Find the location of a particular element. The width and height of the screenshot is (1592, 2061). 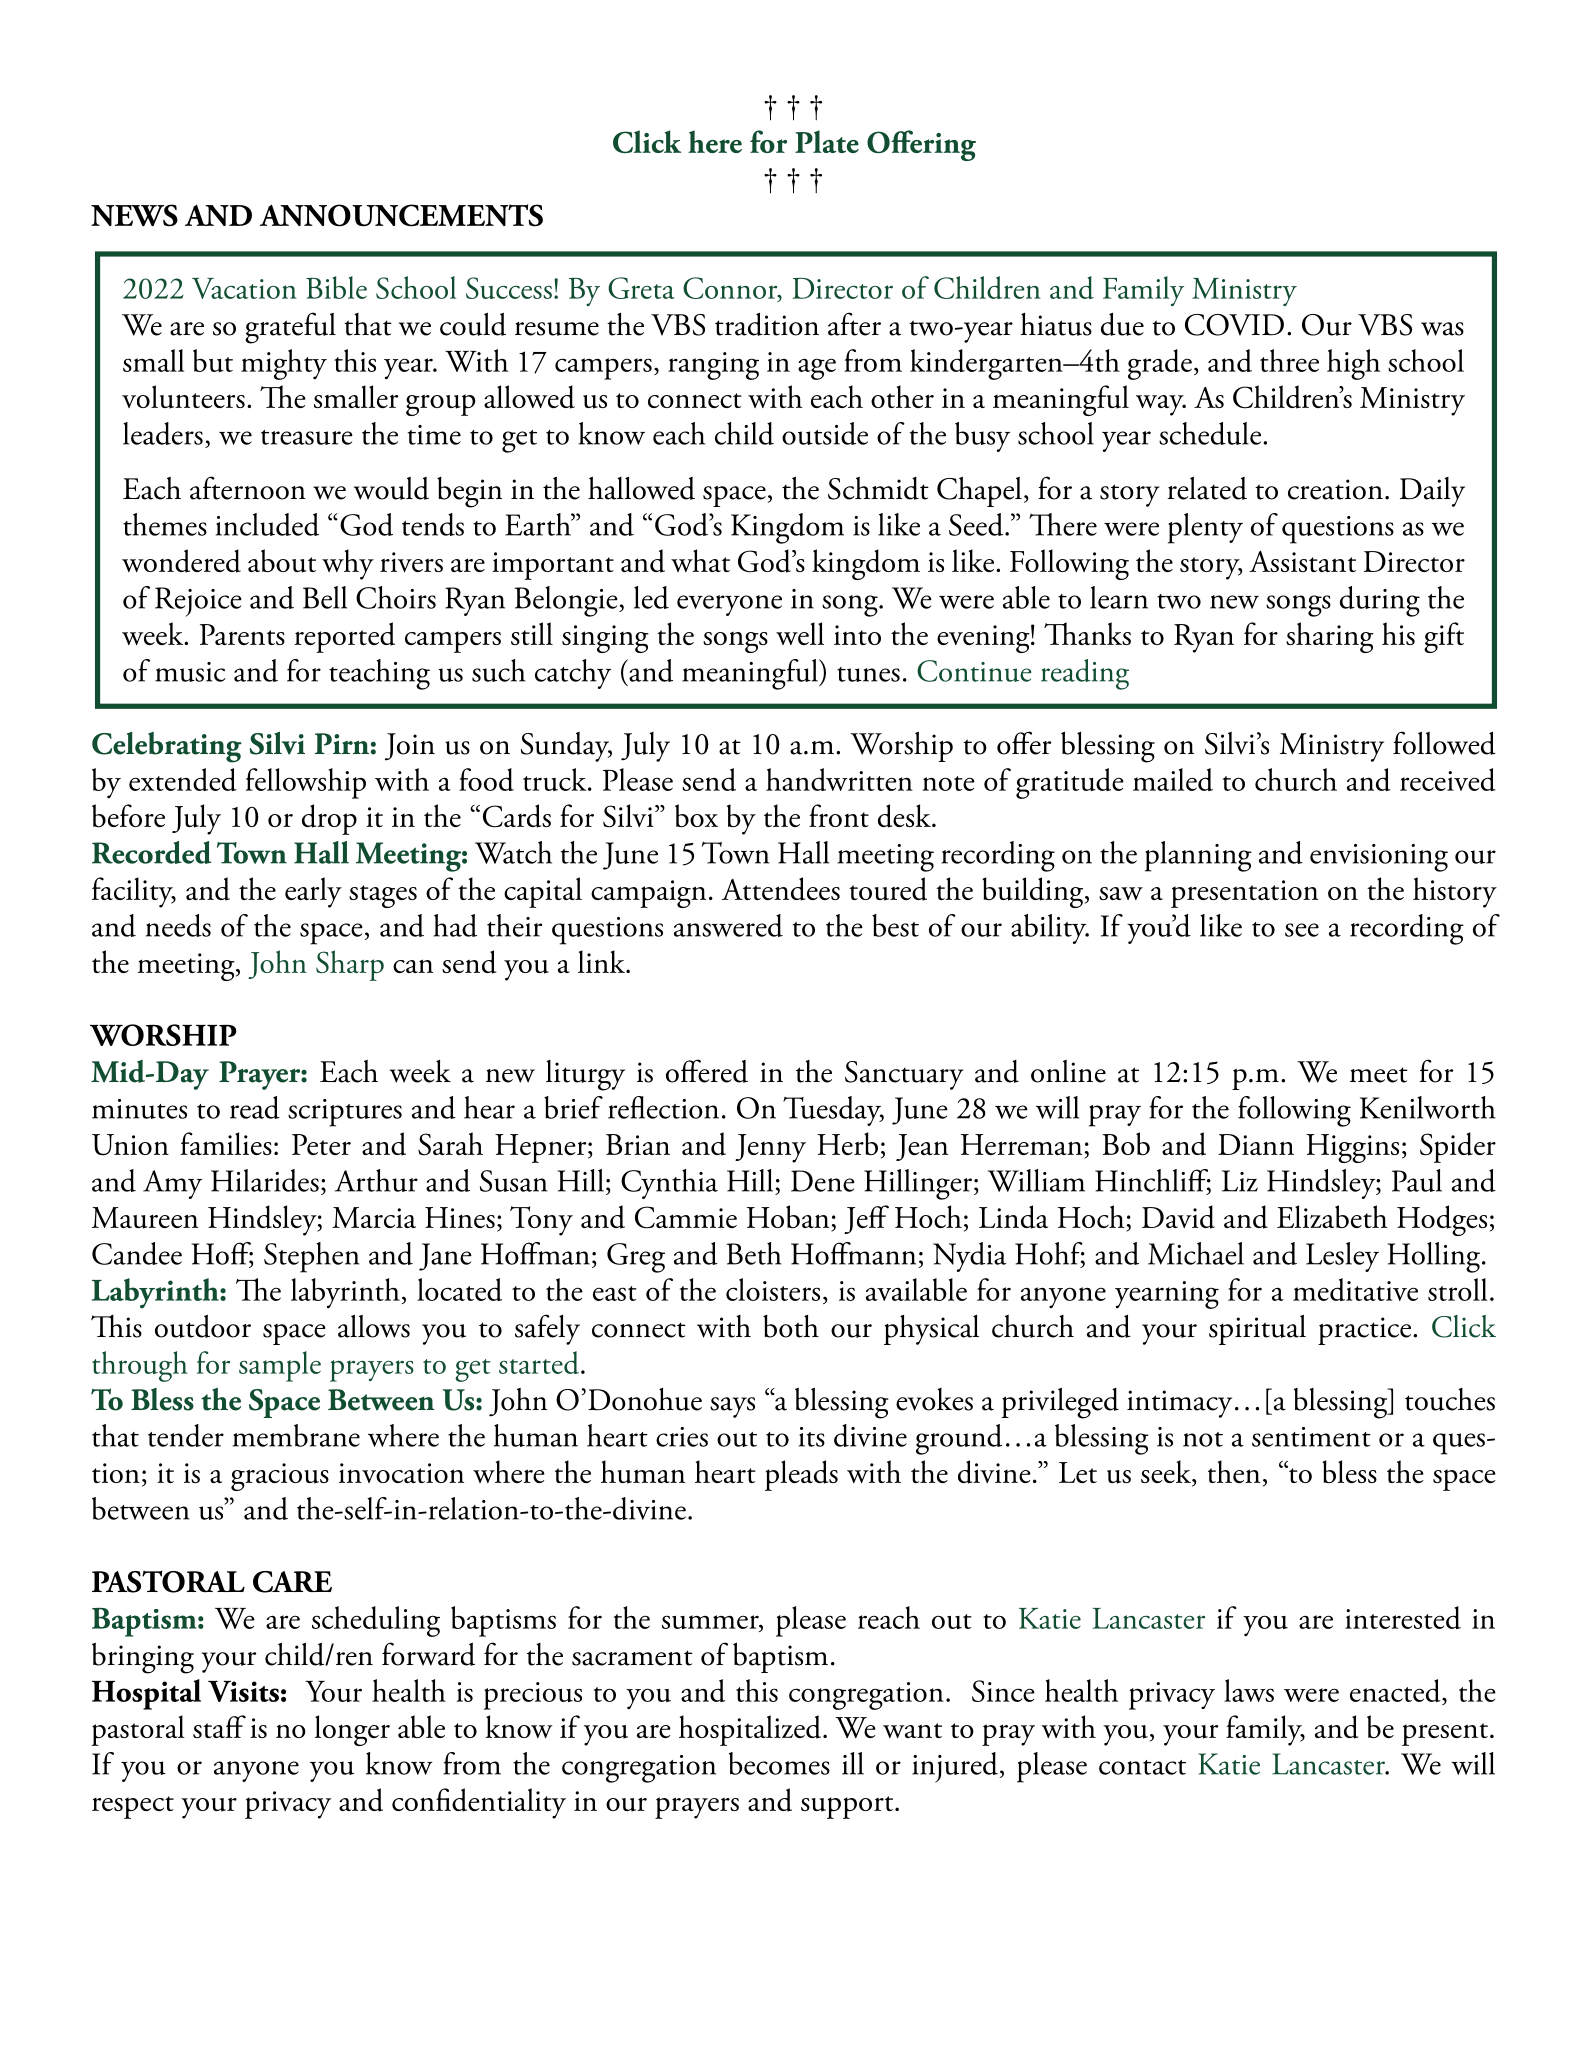

both is located at coordinates (791, 1326).
